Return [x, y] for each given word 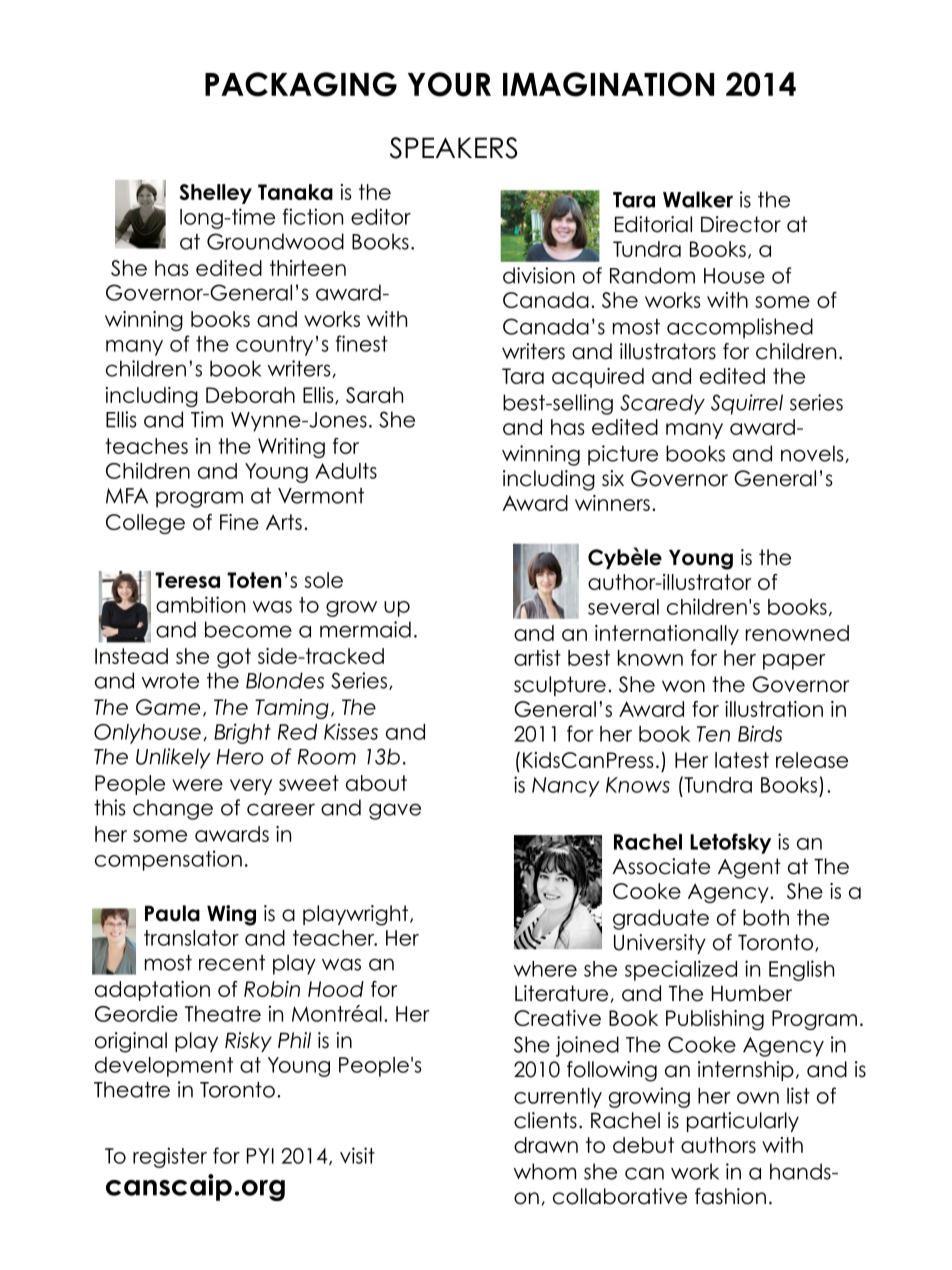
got [234, 658]
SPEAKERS [453, 148]
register [170, 1157]
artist [537, 657]
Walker [698, 199]
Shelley [216, 194]
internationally [667, 635]
